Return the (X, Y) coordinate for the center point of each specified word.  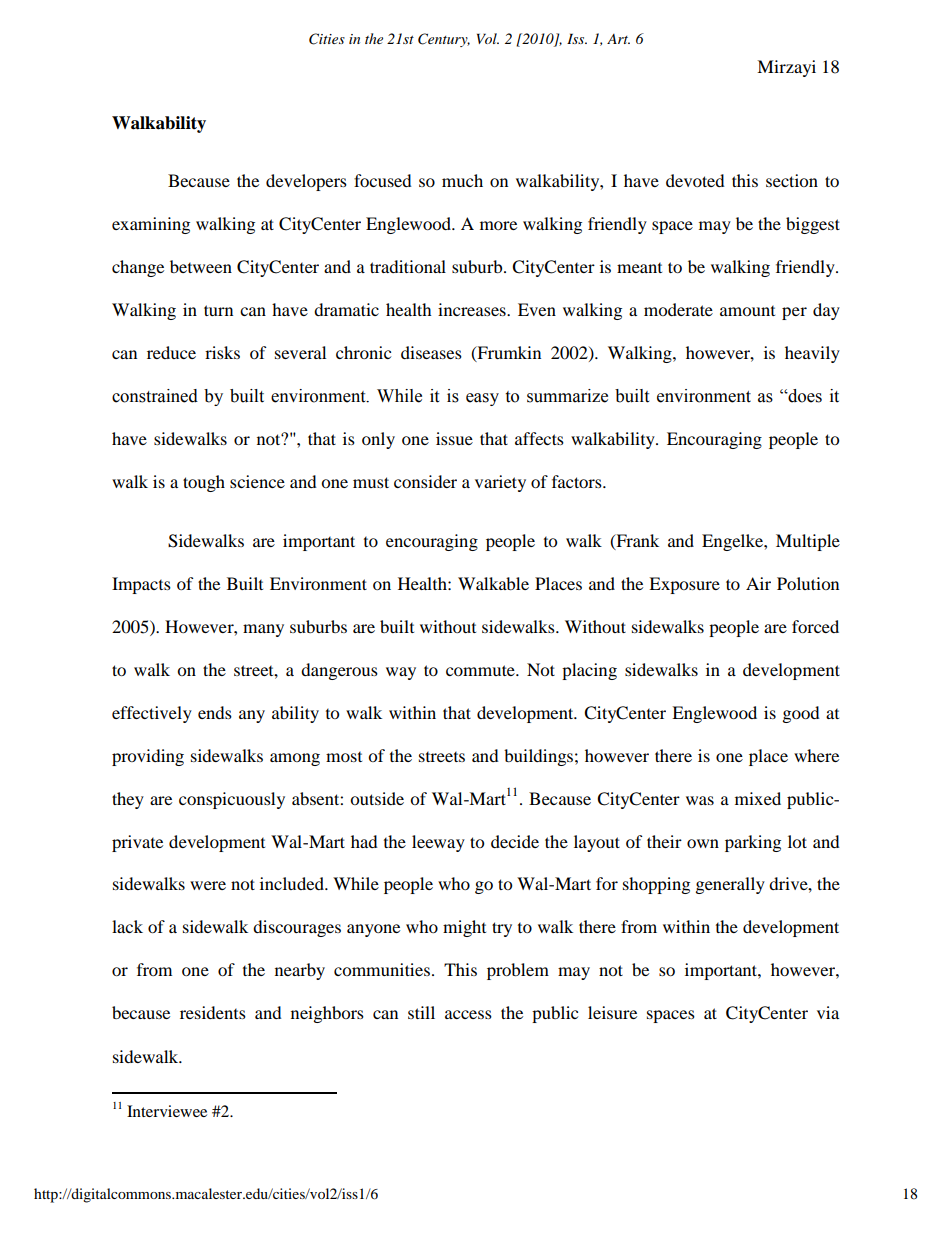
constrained (155, 396)
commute (481, 670)
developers (306, 182)
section (792, 180)
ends (215, 712)
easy (482, 399)
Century (444, 40)
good (801, 714)
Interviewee (167, 1111)
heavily (812, 354)
